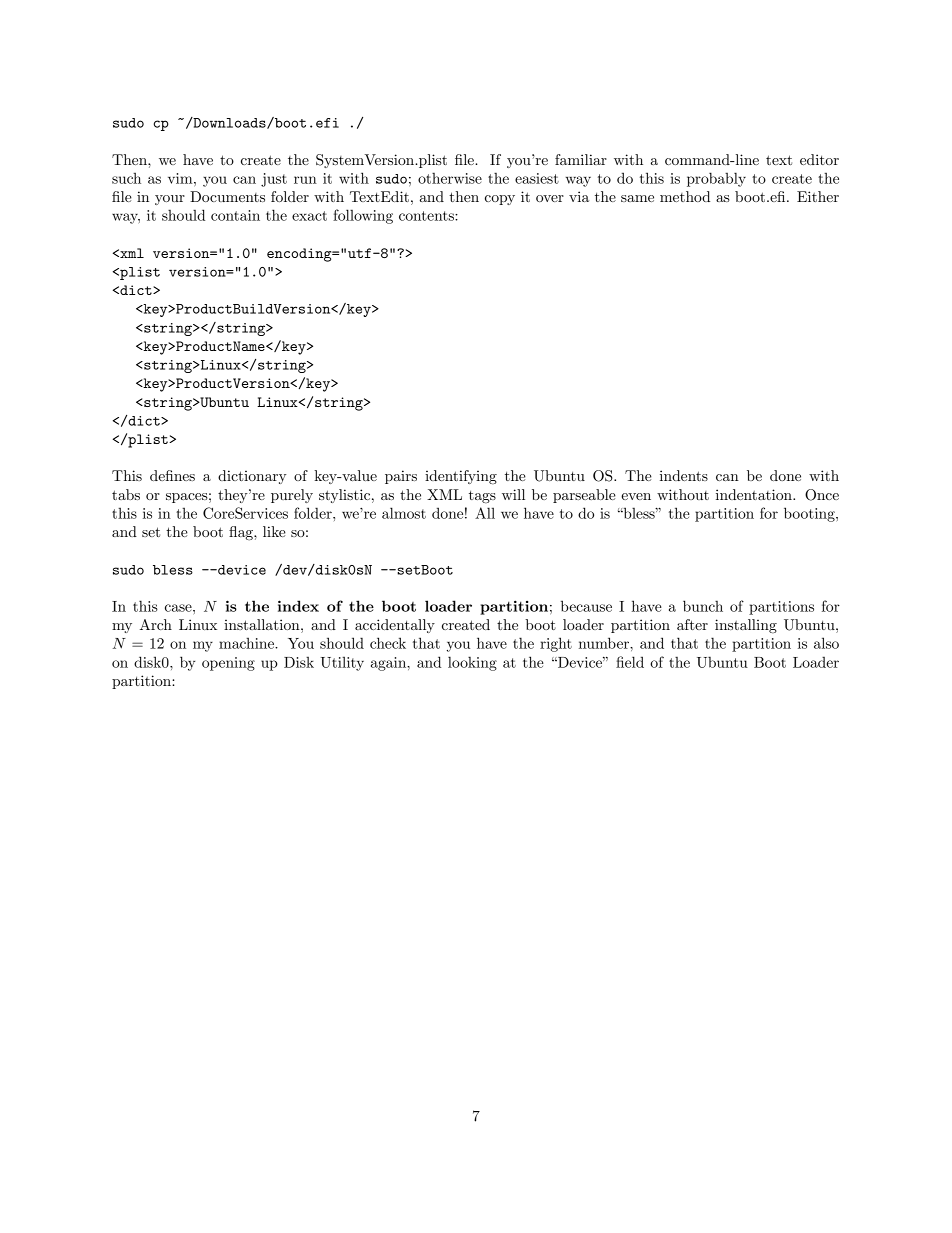 This screenshot has height=1233, width=952. I want to click on machine, so click(247, 643).
